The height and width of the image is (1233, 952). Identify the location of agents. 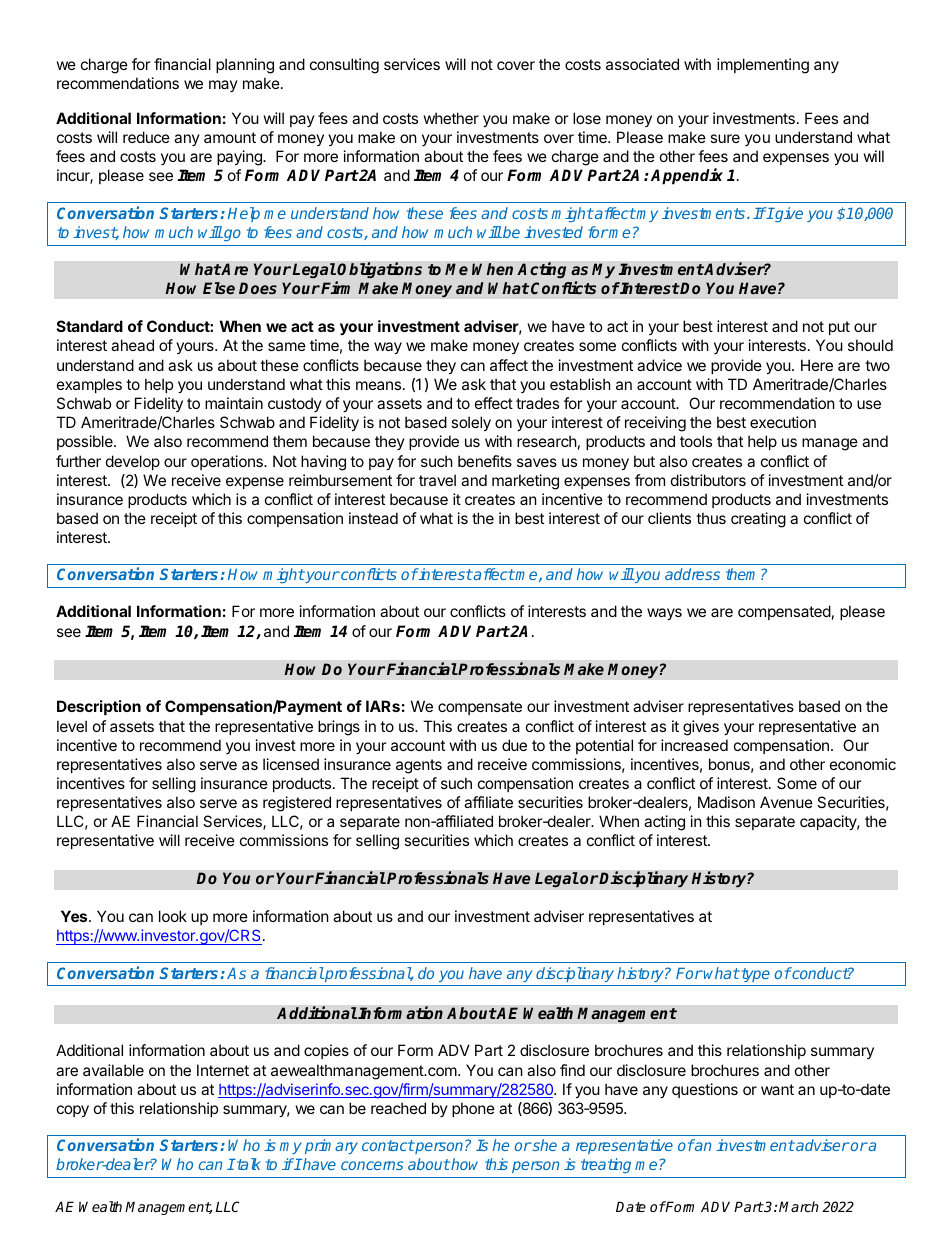
(419, 766).
